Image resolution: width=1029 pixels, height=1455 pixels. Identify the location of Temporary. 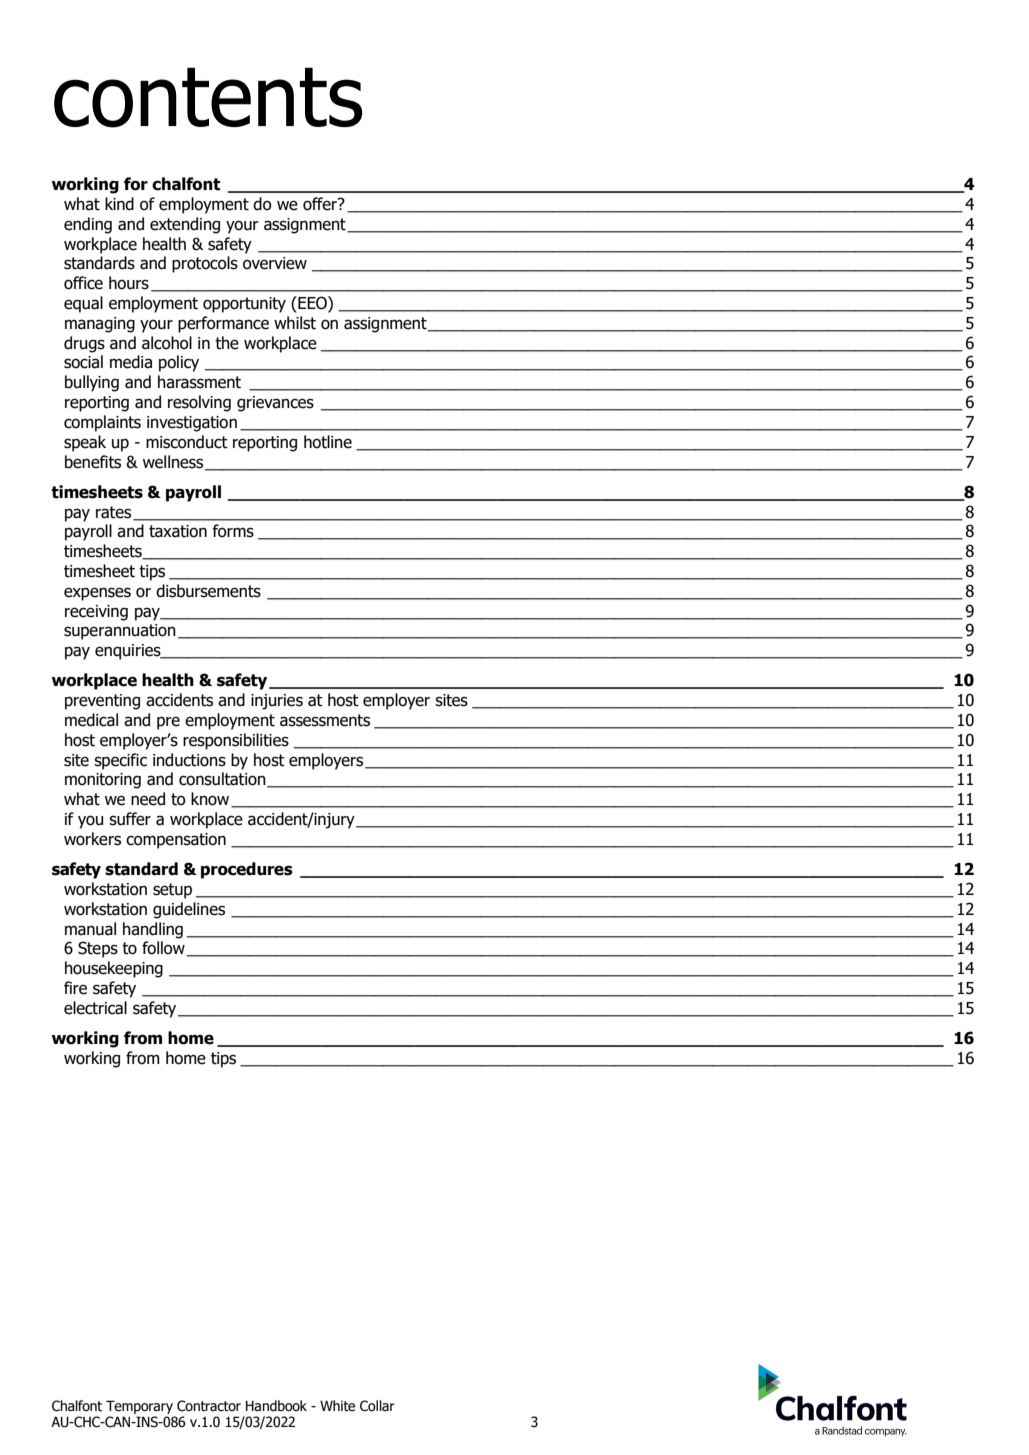
(139, 1407).
